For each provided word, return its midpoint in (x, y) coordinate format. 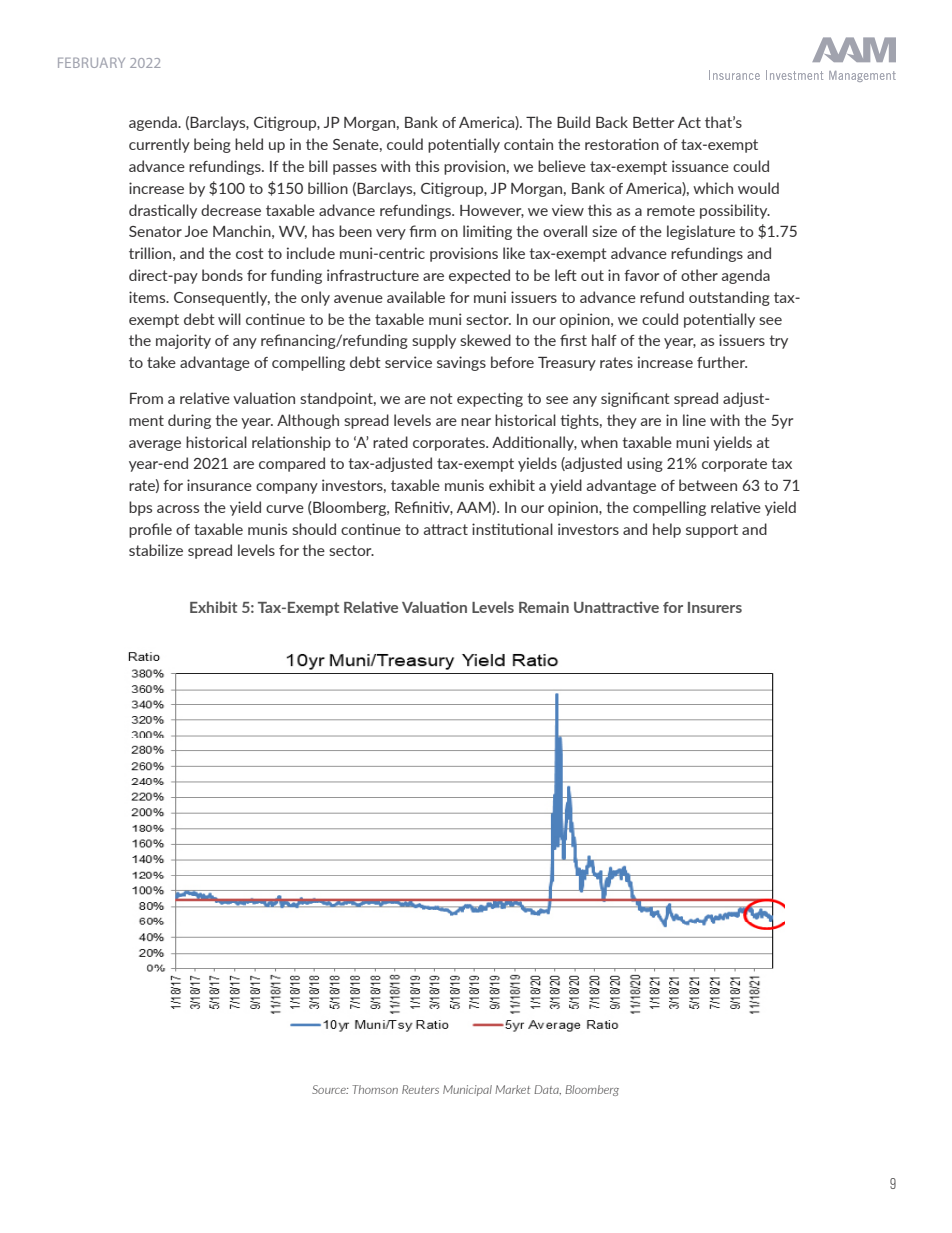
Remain (544, 607)
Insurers (715, 607)
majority (183, 341)
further (722, 362)
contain (528, 144)
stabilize (156, 550)
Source (330, 1089)
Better (653, 122)
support (712, 531)
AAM (475, 508)
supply (434, 341)
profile (150, 530)
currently (159, 145)
